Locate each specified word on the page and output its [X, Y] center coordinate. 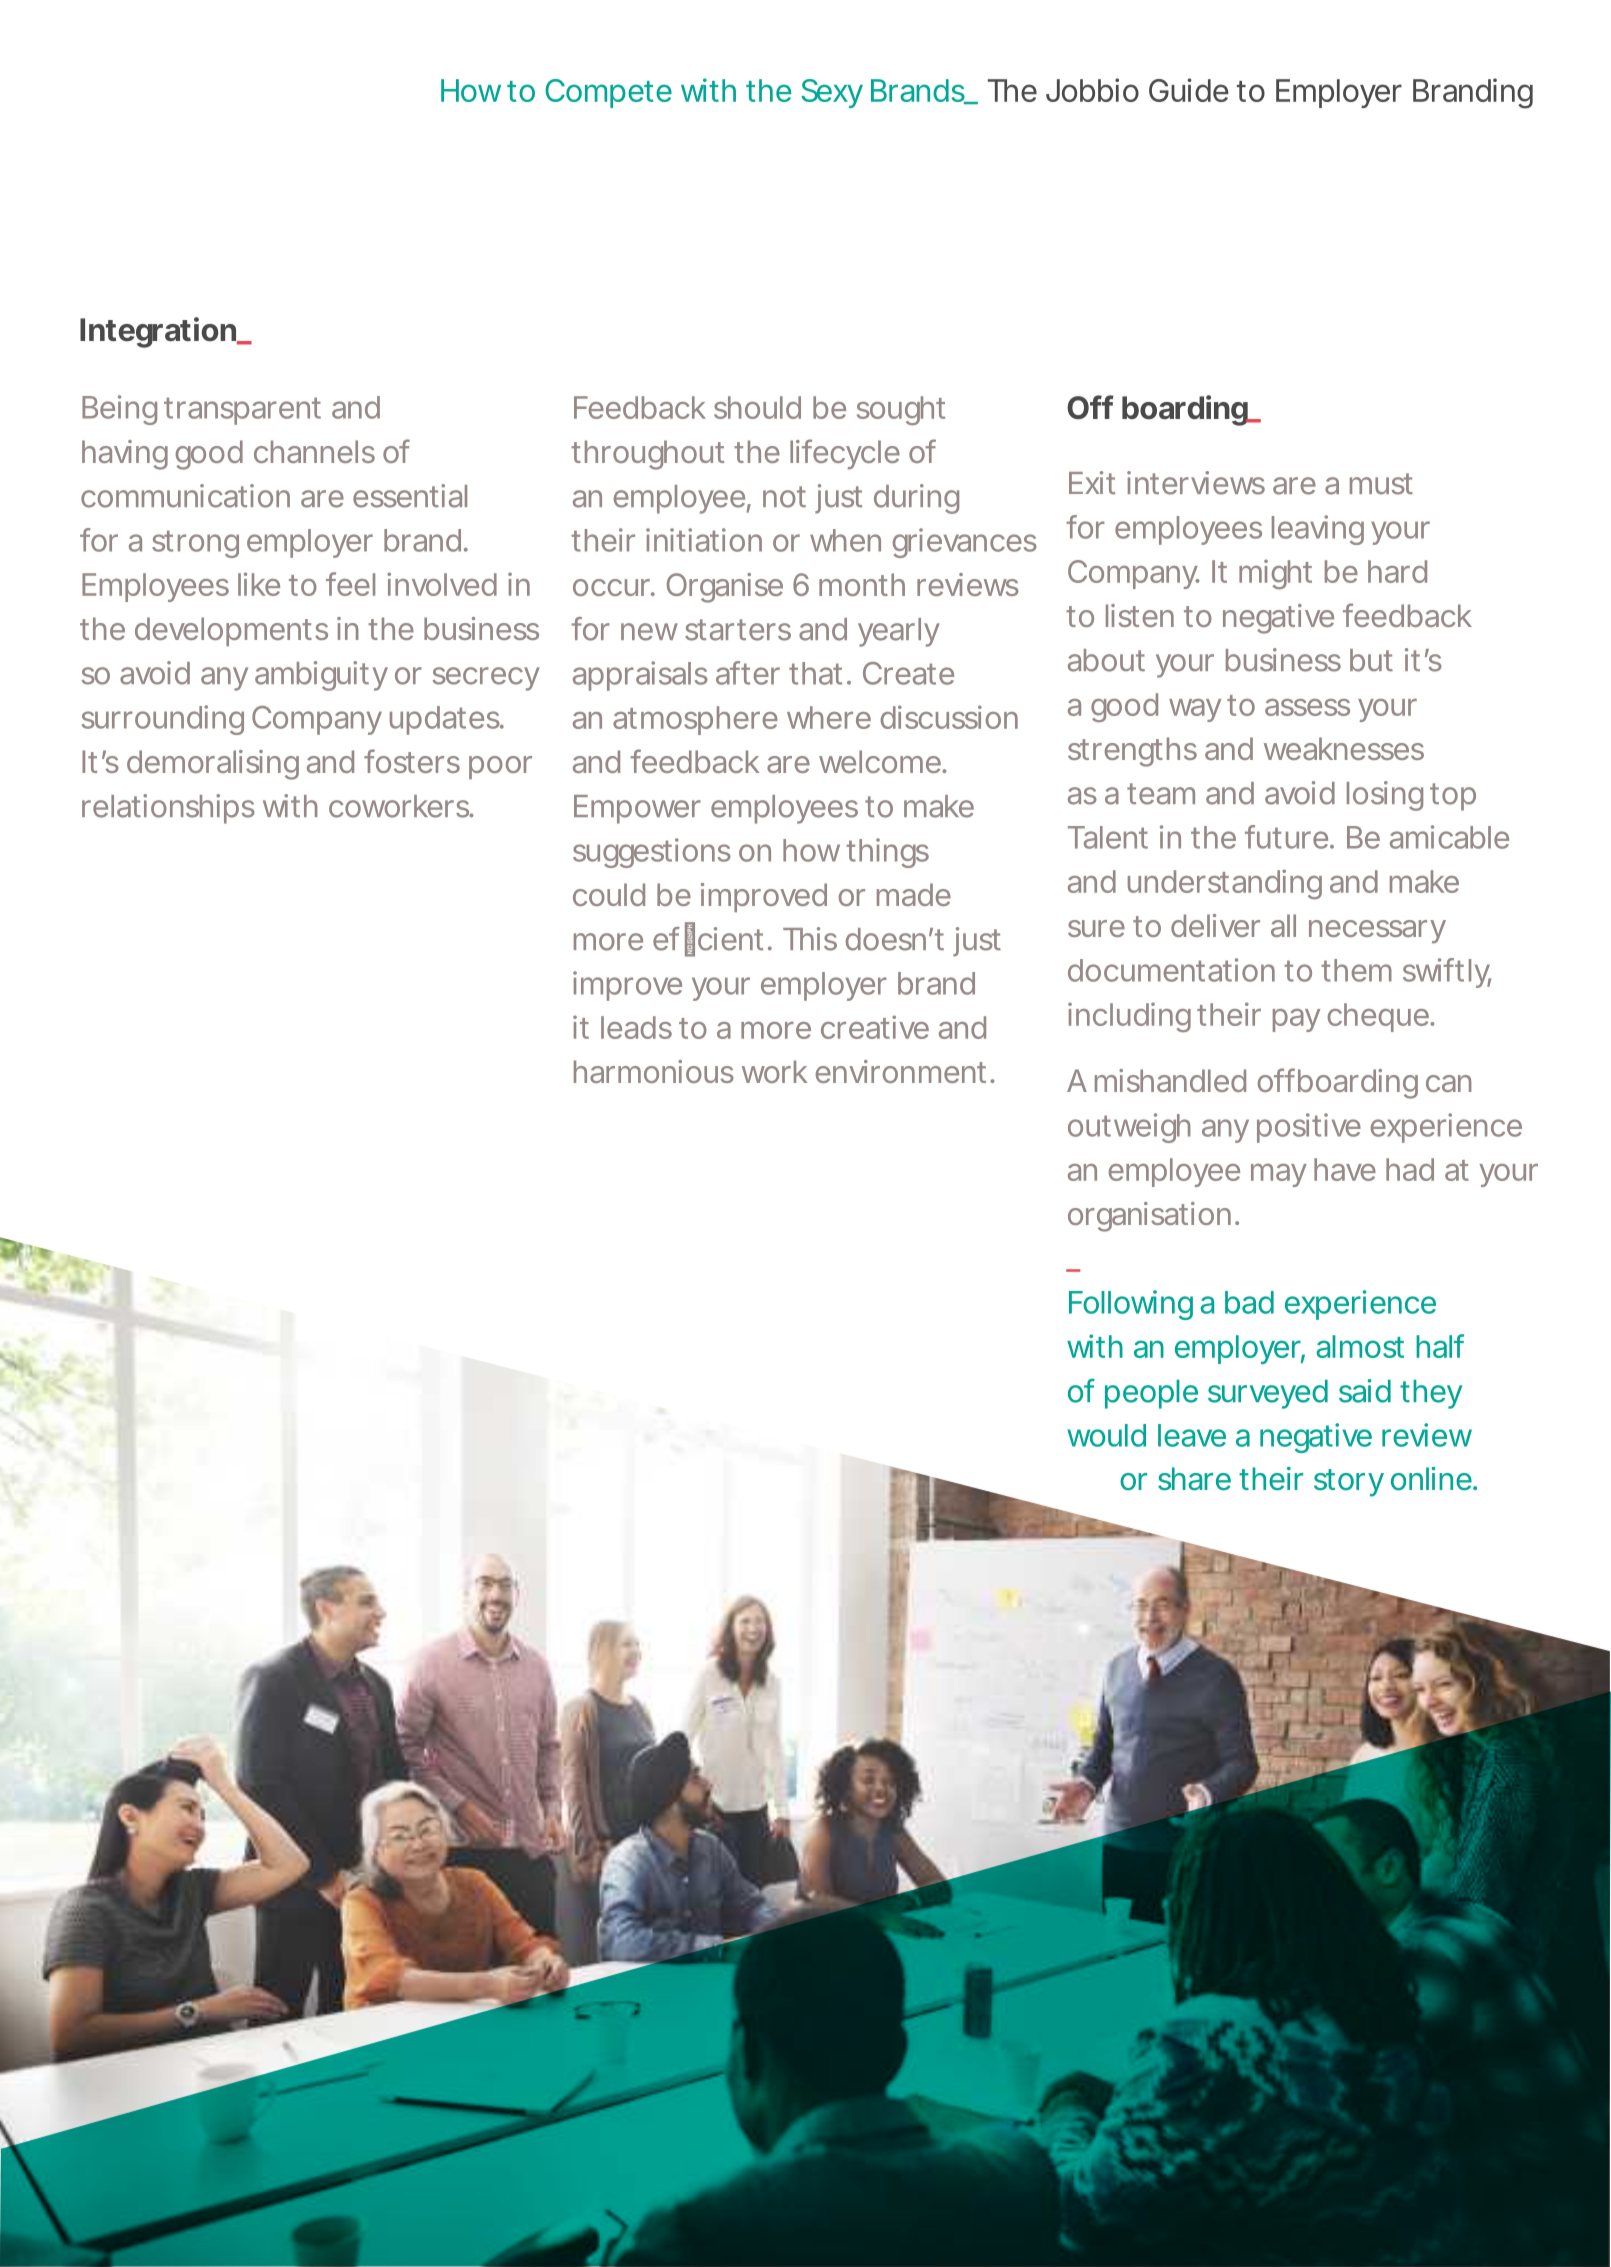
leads [636, 1027]
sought [901, 410]
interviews [1196, 483]
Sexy [831, 93]
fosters [412, 761]
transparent [242, 411]
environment [901, 1071]
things [887, 853]
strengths [1132, 752]
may [1278, 1175]
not [784, 497]
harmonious [654, 1071]
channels [314, 451]
